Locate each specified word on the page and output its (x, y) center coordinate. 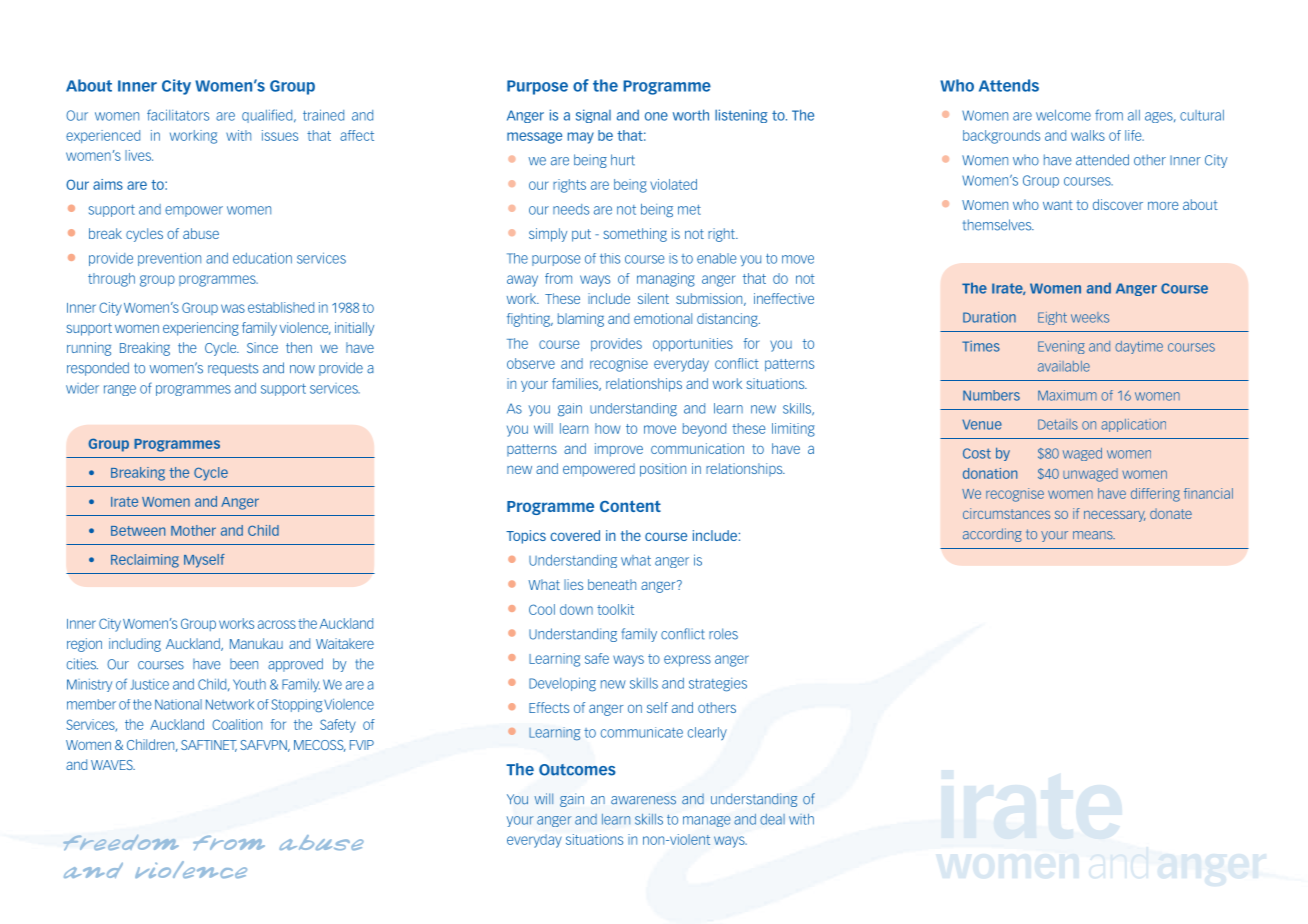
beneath (612, 584)
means (1094, 535)
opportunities (693, 345)
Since (262, 347)
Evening (1061, 347)
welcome (1063, 115)
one (656, 116)
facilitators (178, 115)
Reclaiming (145, 561)
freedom (121, 842)
